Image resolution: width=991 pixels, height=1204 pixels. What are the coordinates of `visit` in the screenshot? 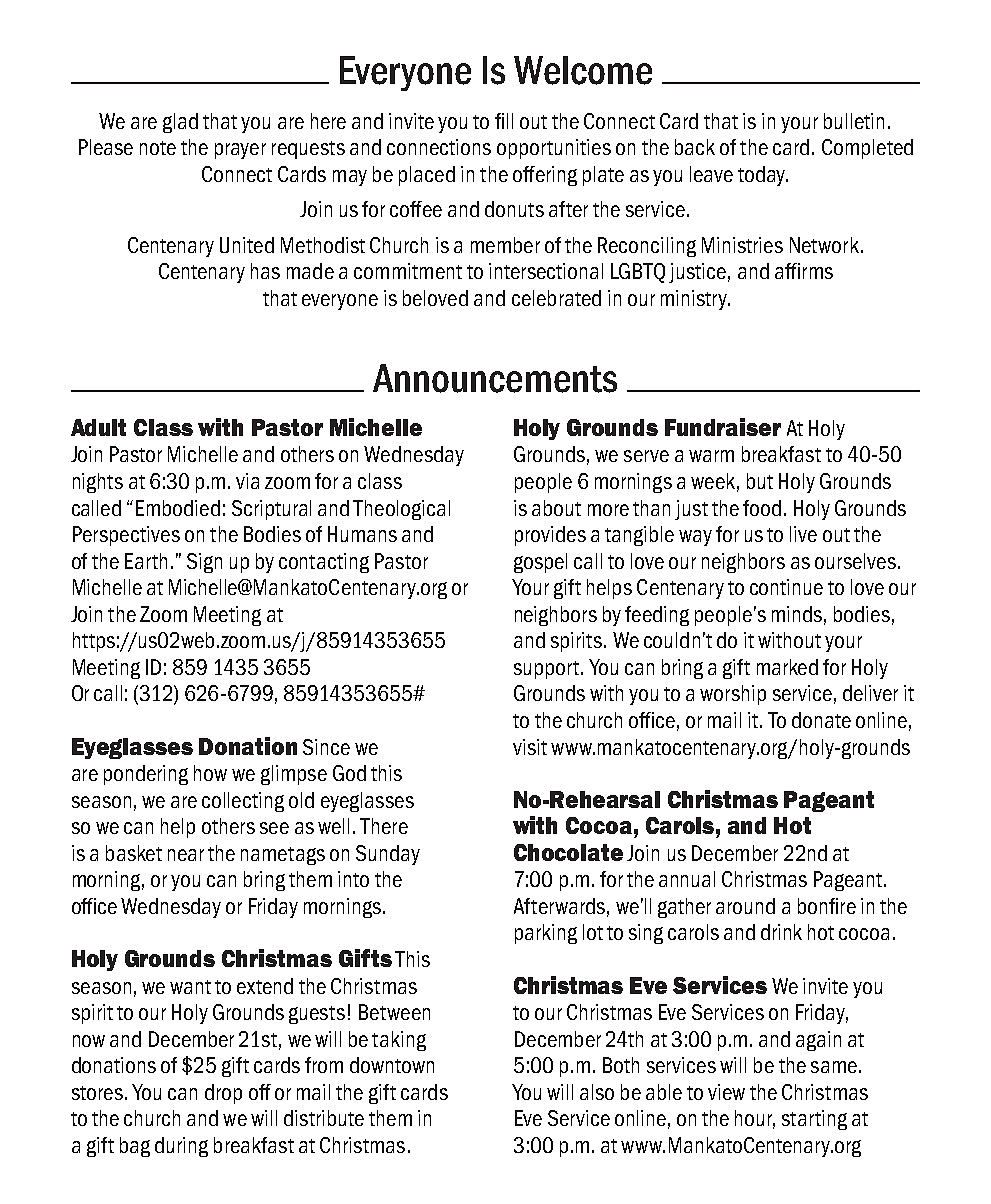 It's located at (530, 747).
